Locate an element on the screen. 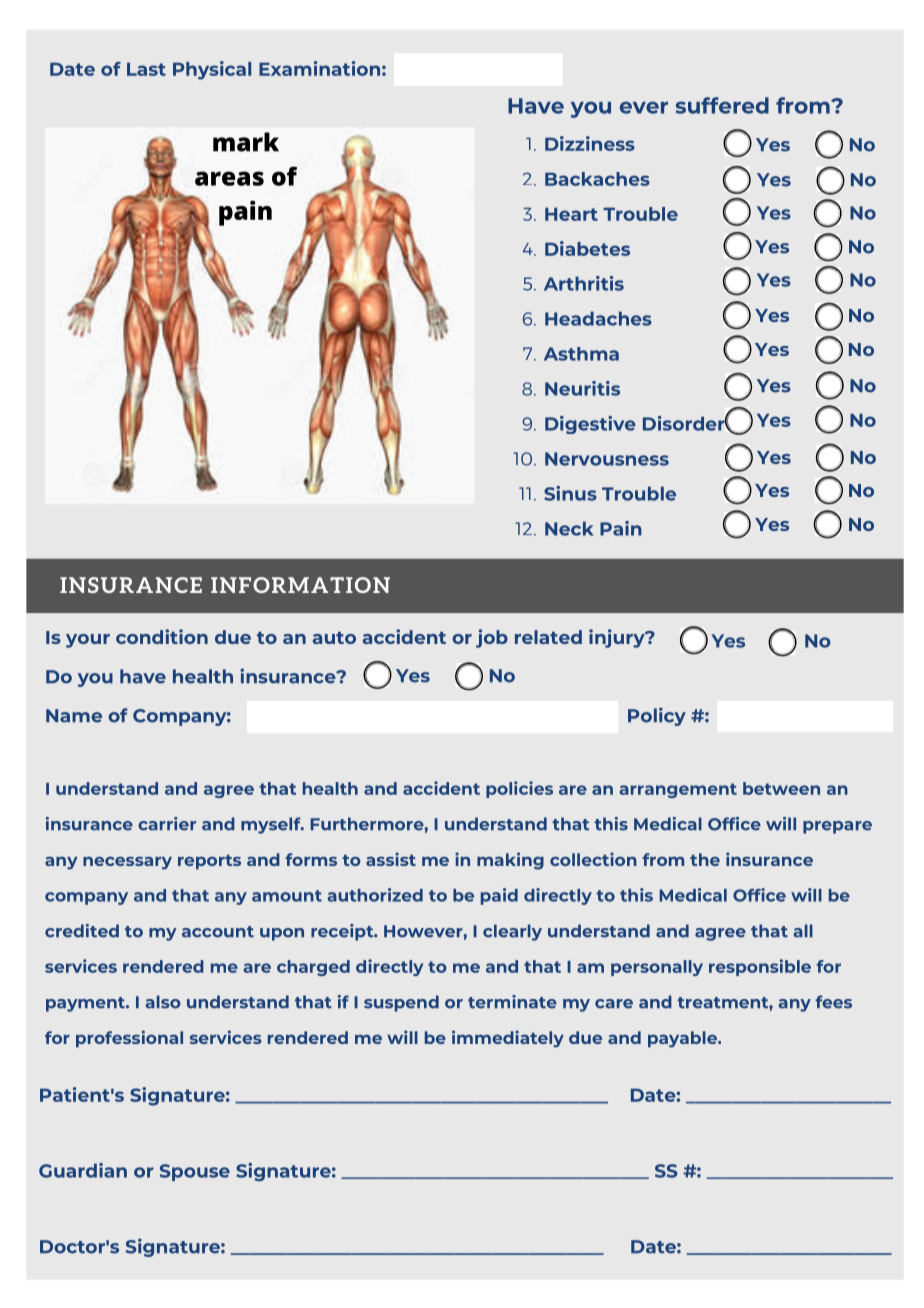 This screenshot has height=1308, width=924. immediately is located at coordinates (508, 1039).
